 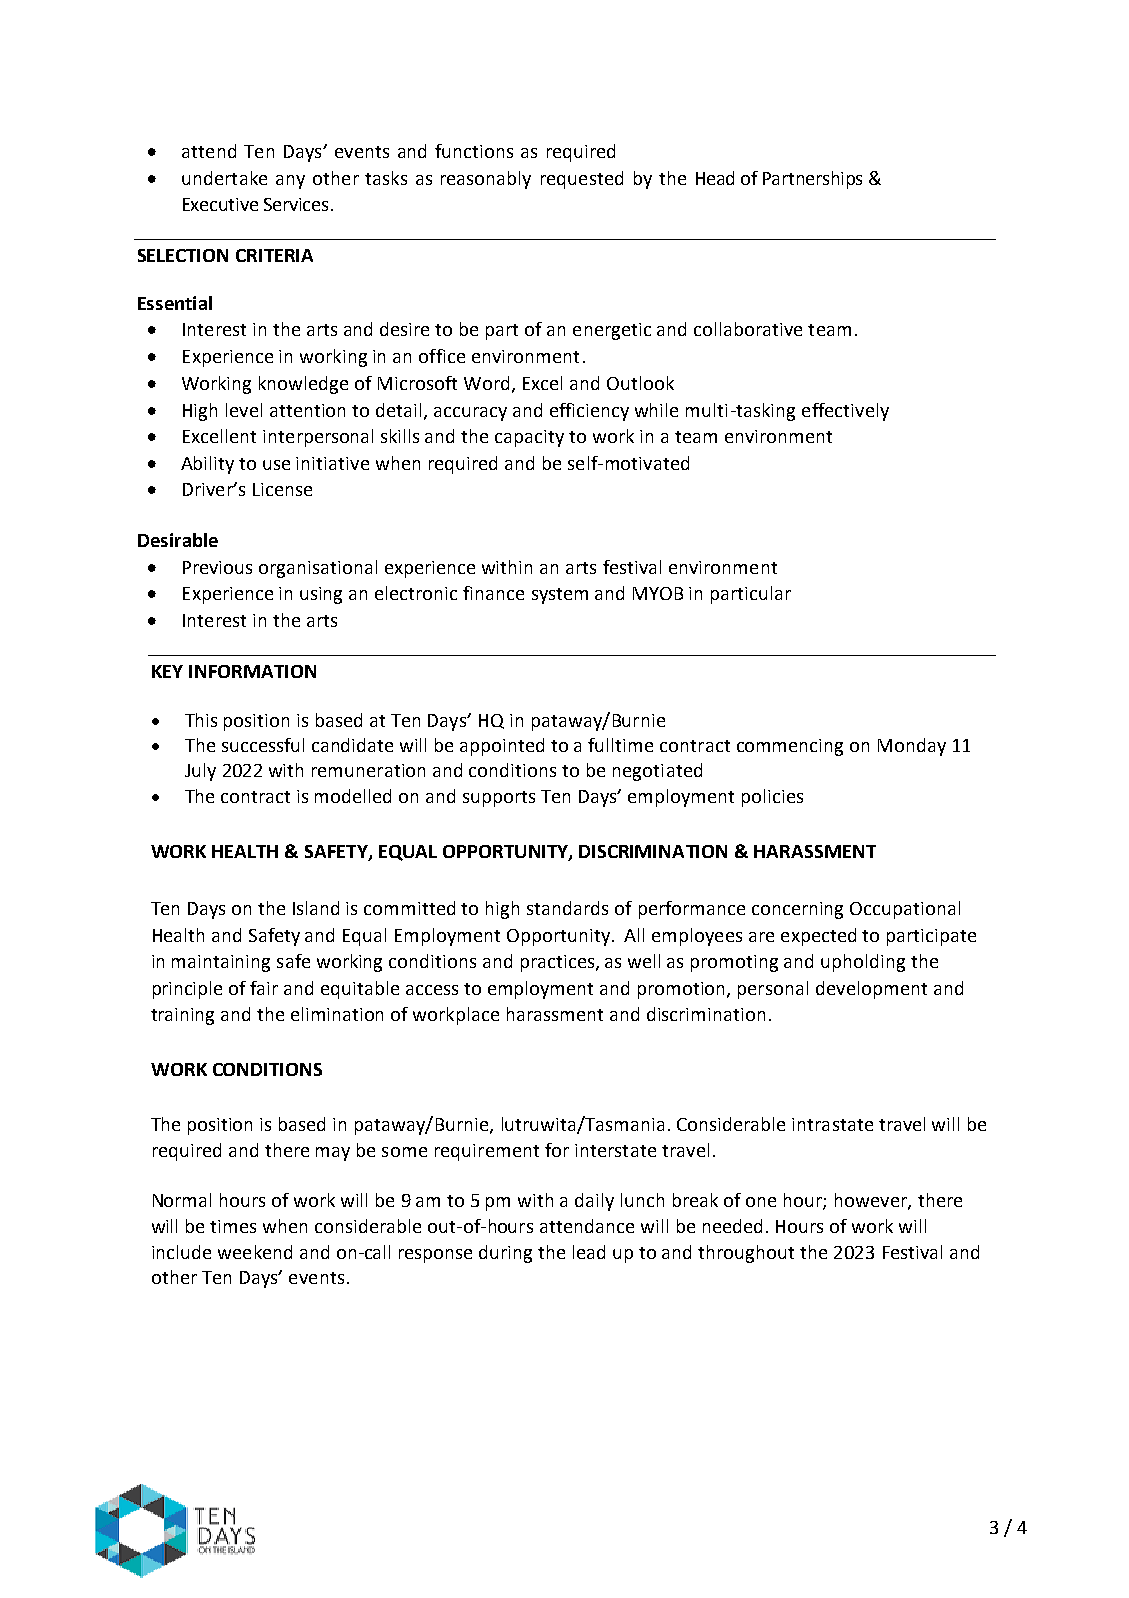 What do you see at coordinates (252, 671) in the screenshot?
I see `INFORMATION` at bounding box center [252, 671].
